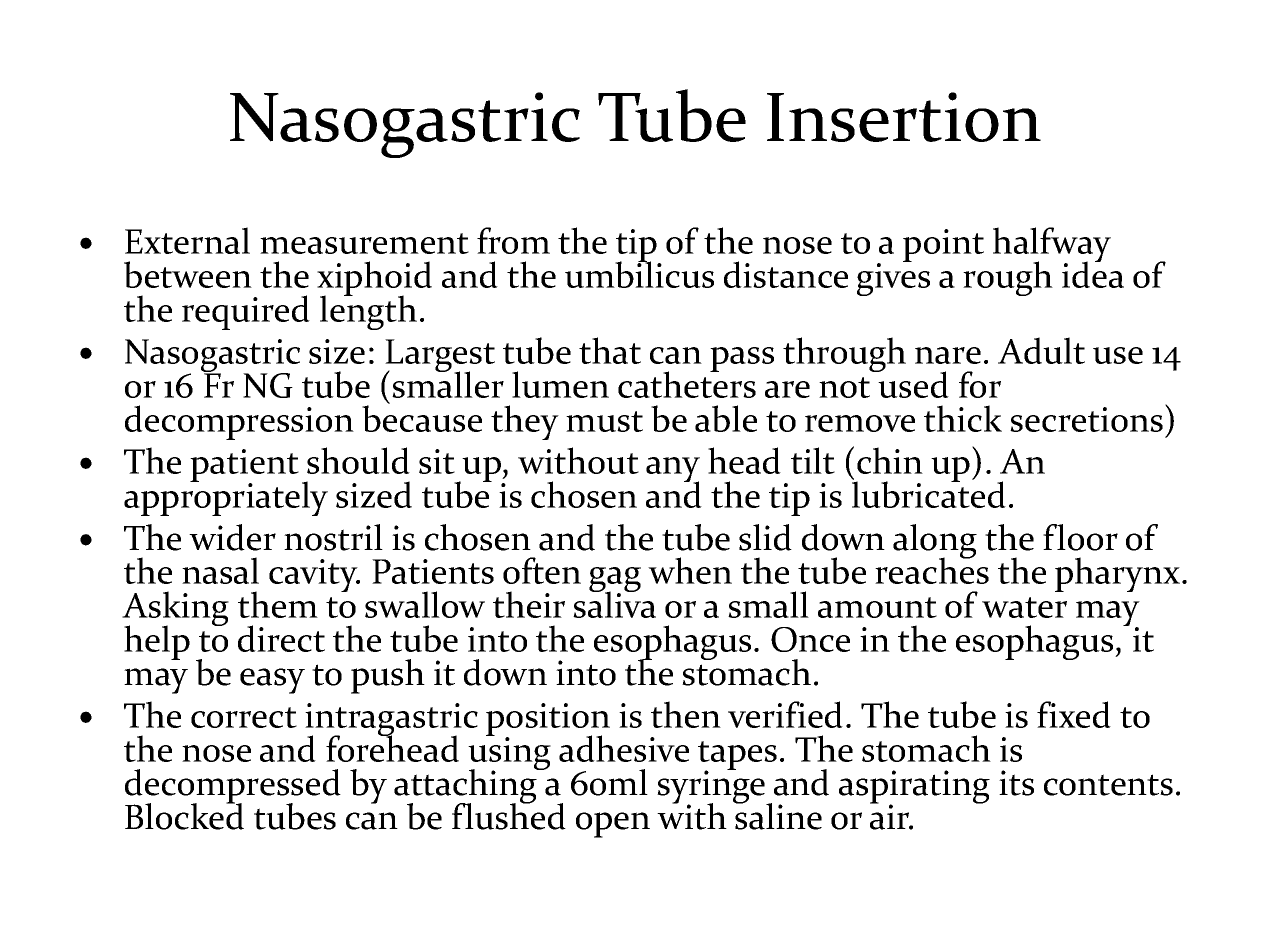  Describe the element at coordinates (604, 421) in the image. I see `must` at that location.
